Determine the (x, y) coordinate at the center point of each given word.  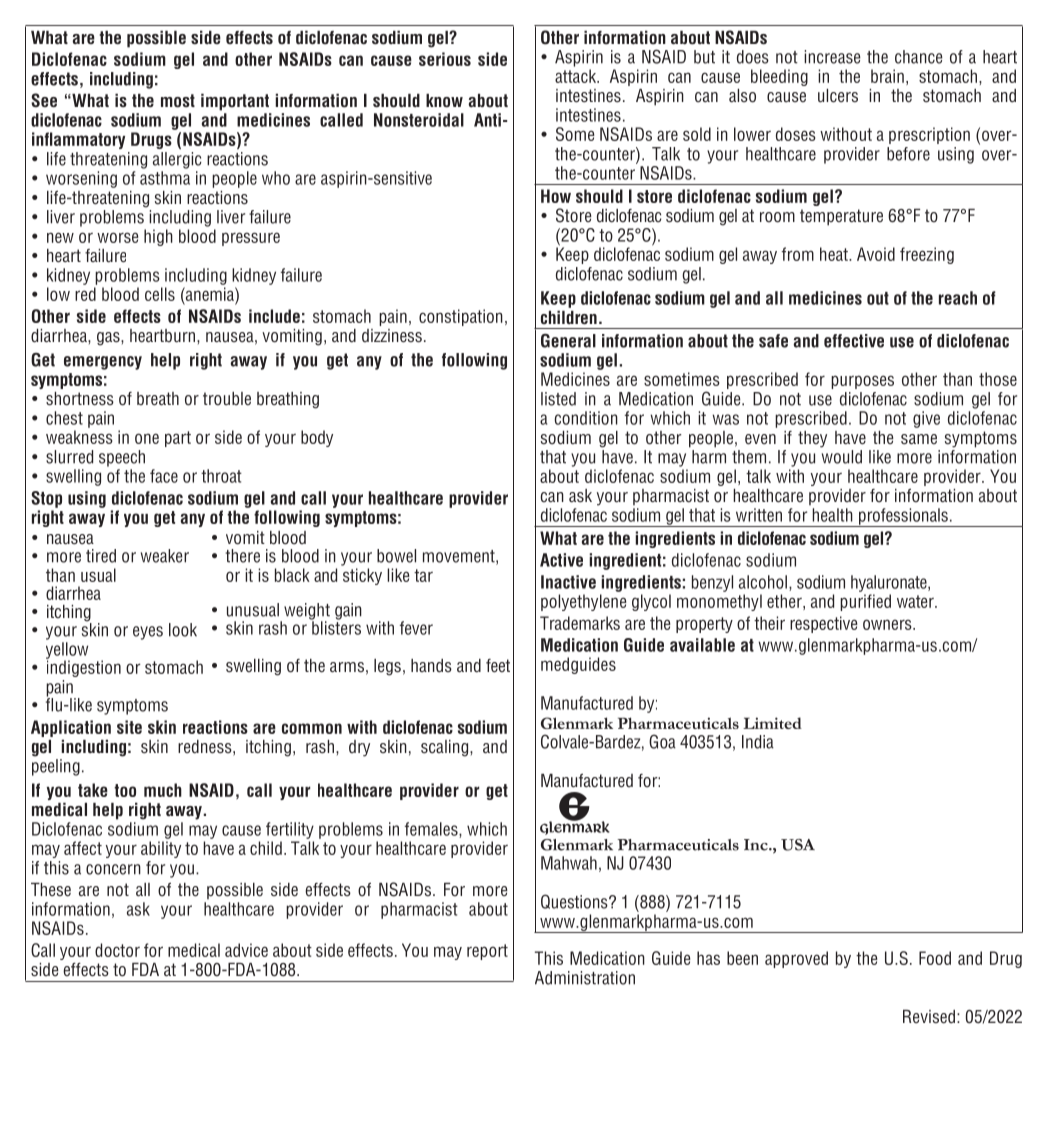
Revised (929, 1017)
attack (576, 76)
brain (887, 76)
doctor (117, 950)
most (178, 101)
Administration (585, 978)
